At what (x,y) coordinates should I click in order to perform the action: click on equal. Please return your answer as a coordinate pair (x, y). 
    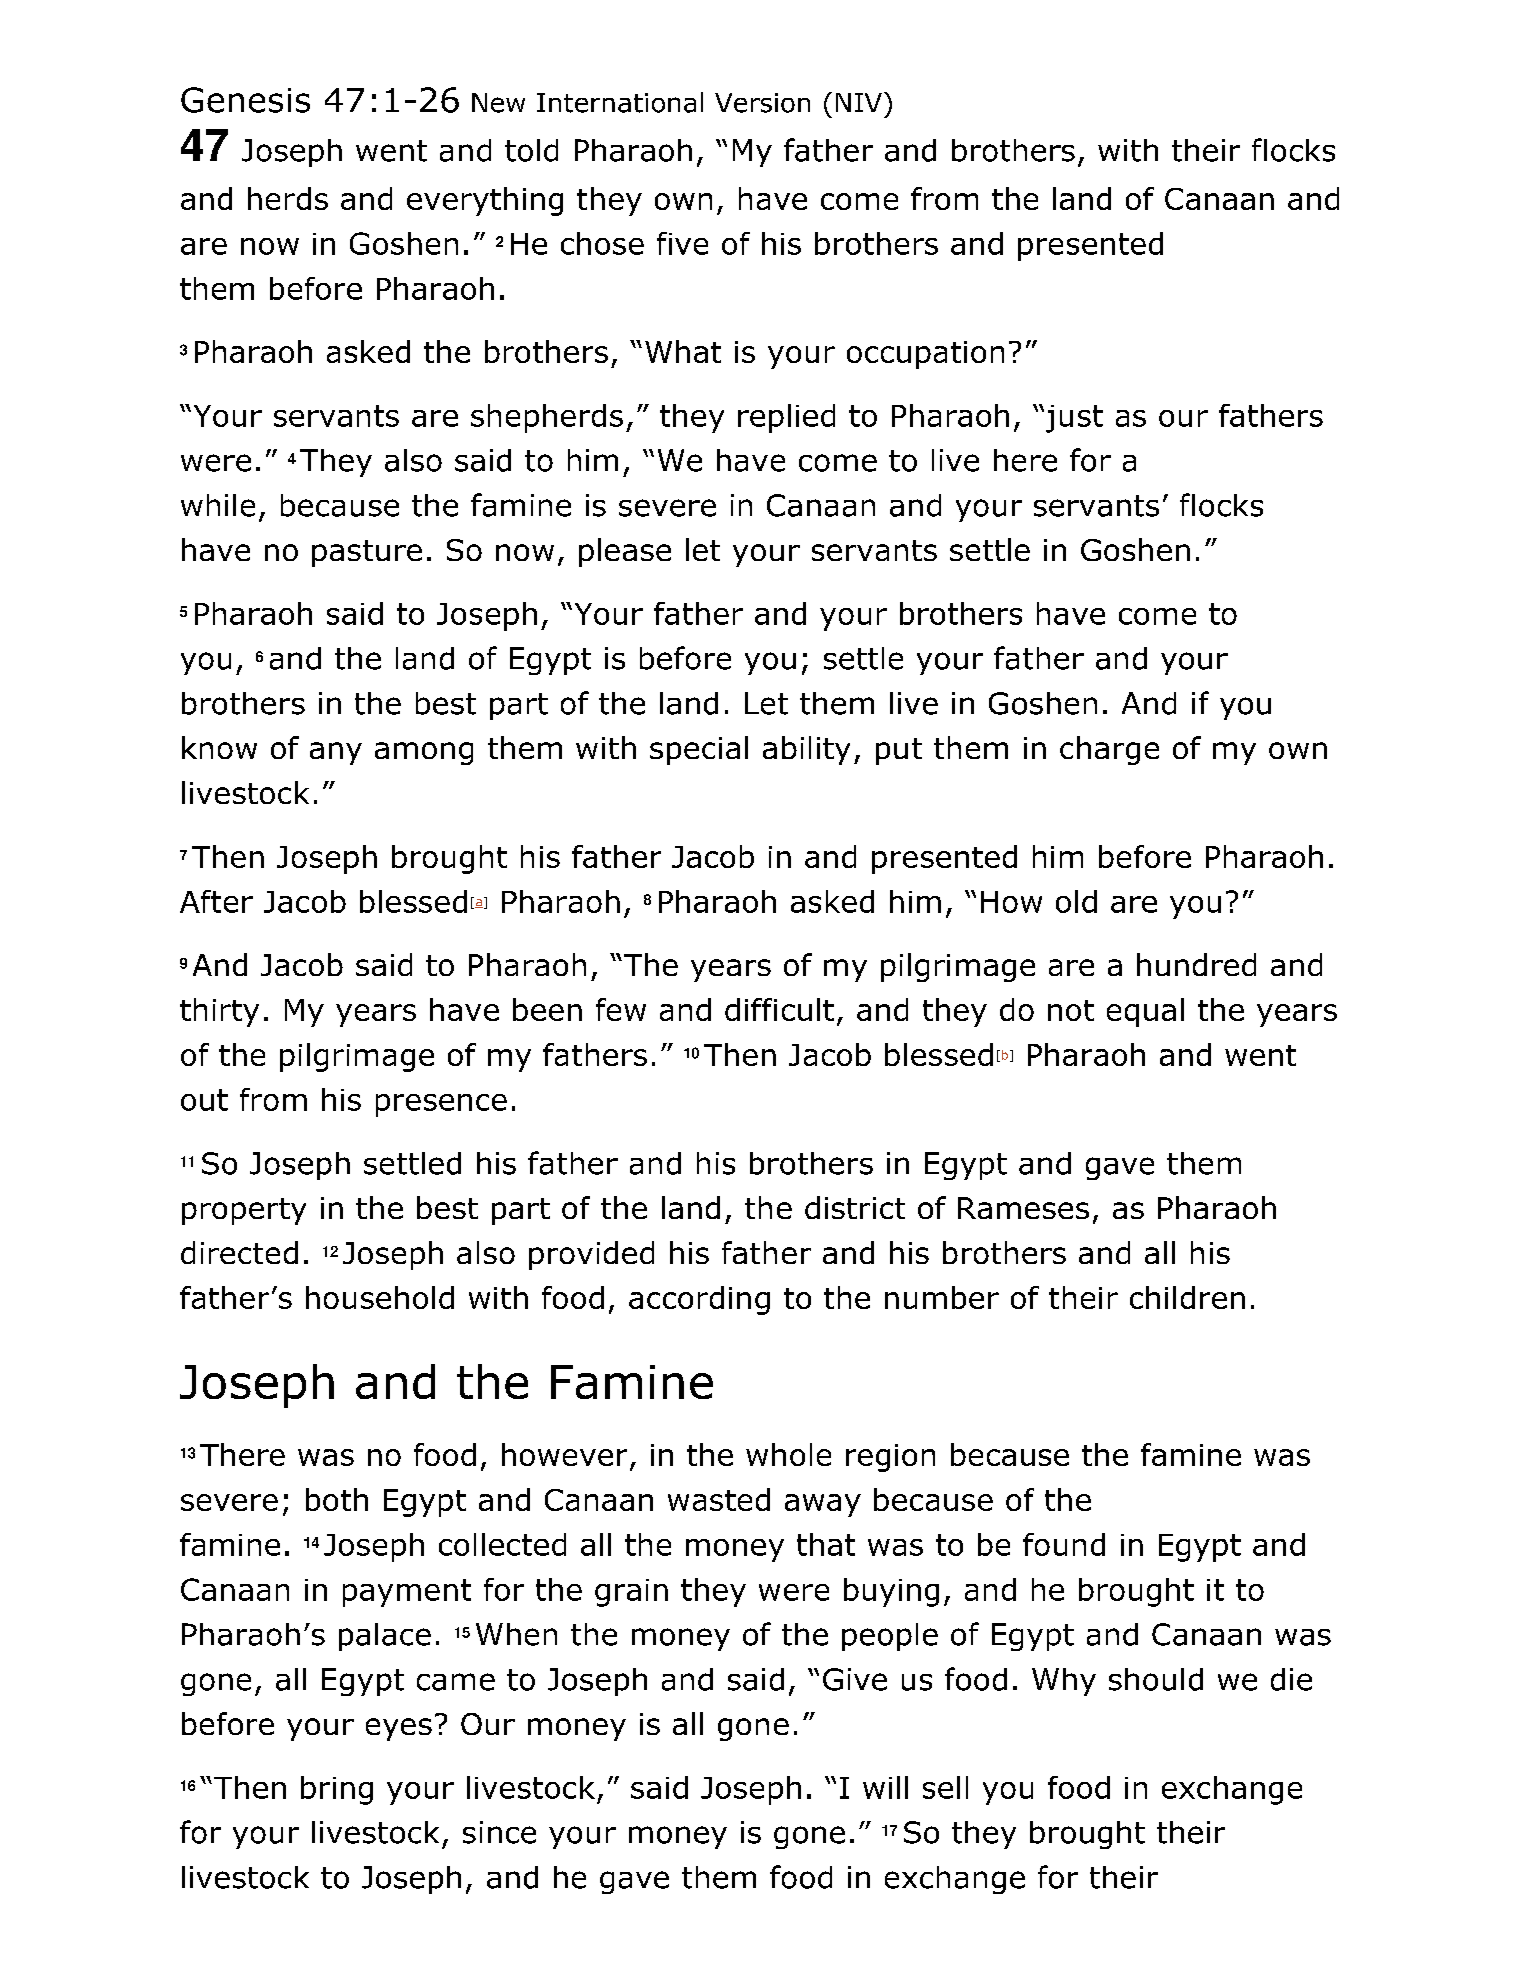
    Looking at the image, I should click on (1145, 1012).
